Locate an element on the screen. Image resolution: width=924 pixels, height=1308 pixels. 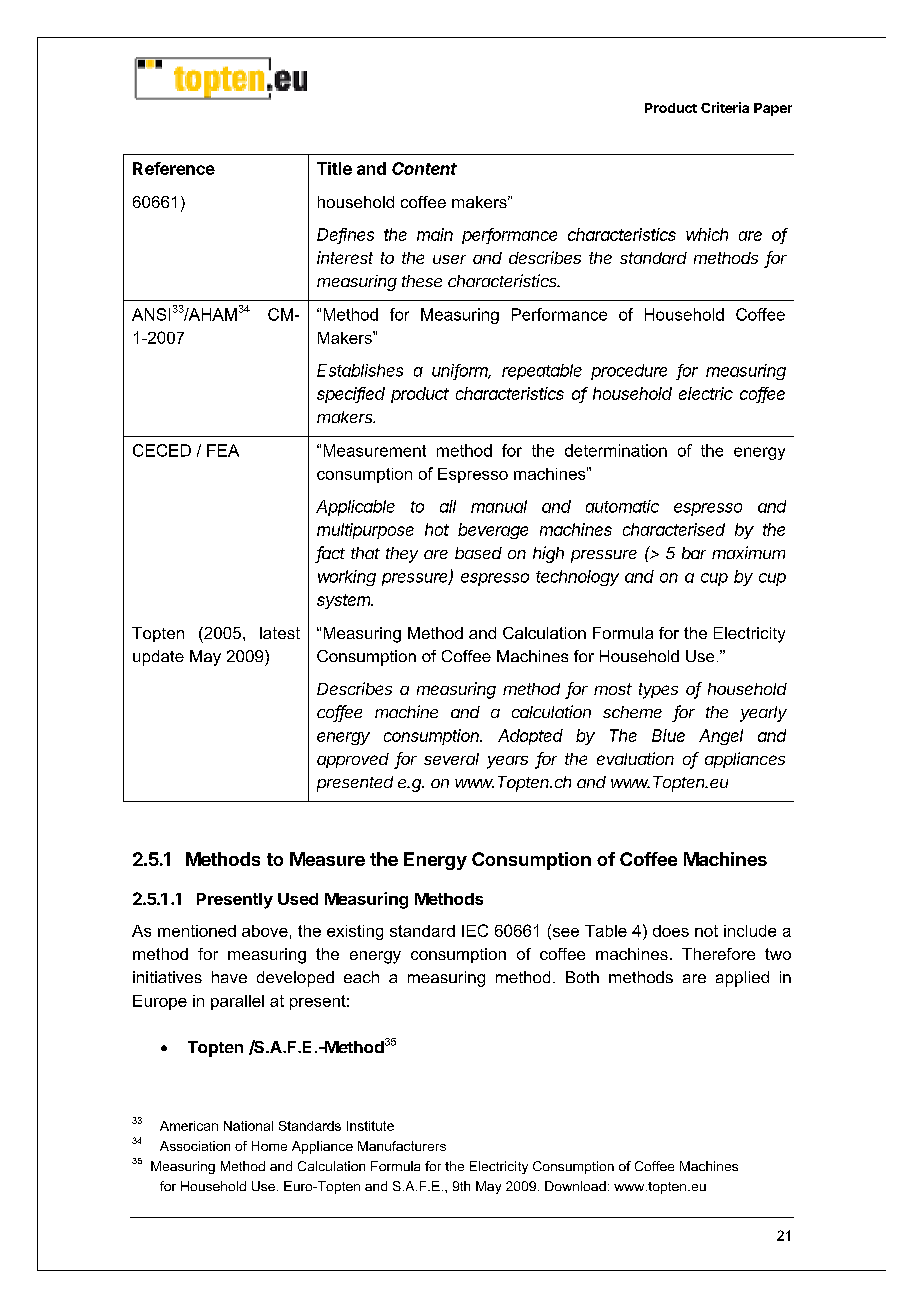
types is located at coordinates (658, 691).
